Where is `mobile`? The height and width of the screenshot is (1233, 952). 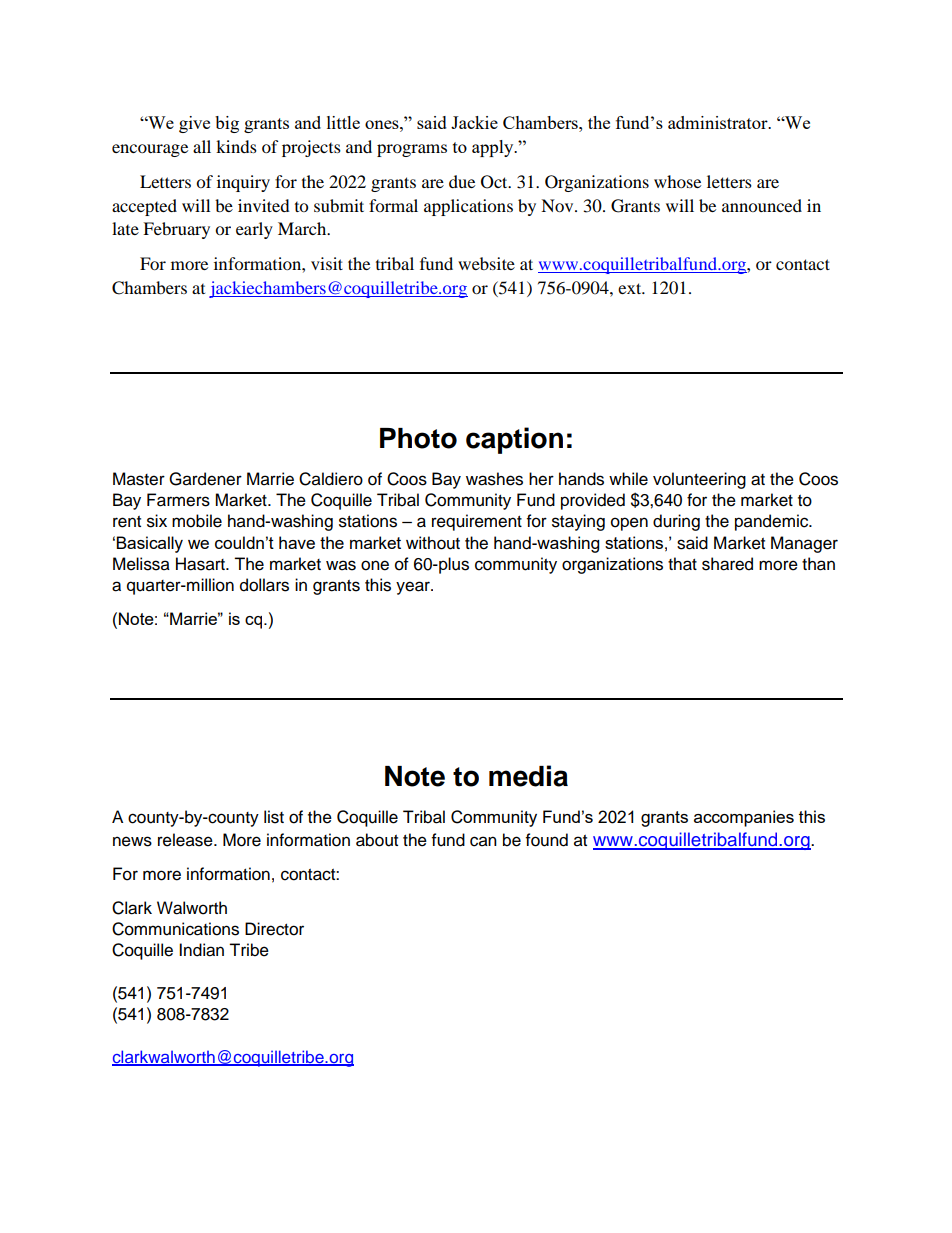 mobile is located at coordinates (197, 521).
